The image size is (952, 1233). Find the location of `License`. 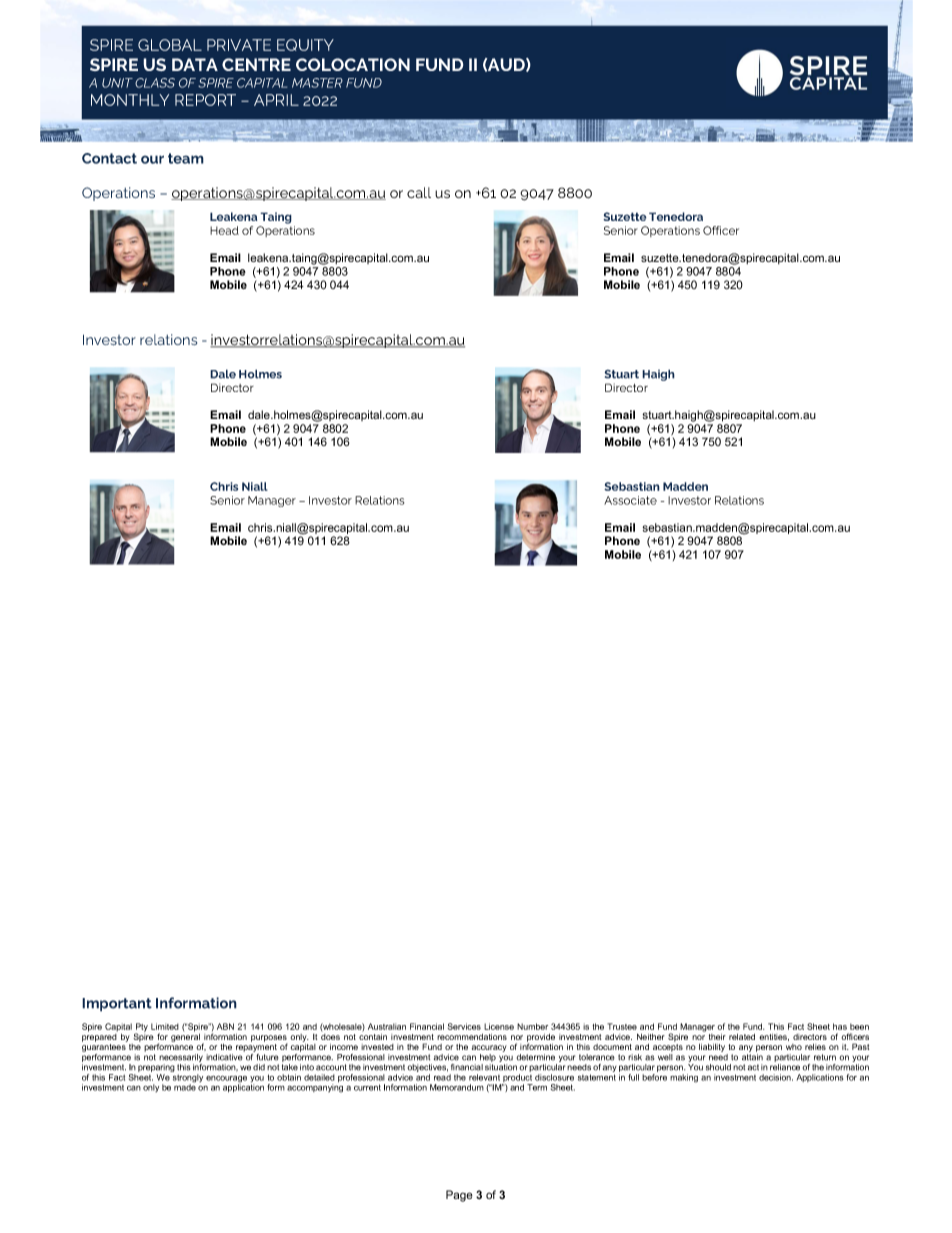

License is located at coordinates (499, 1026).
